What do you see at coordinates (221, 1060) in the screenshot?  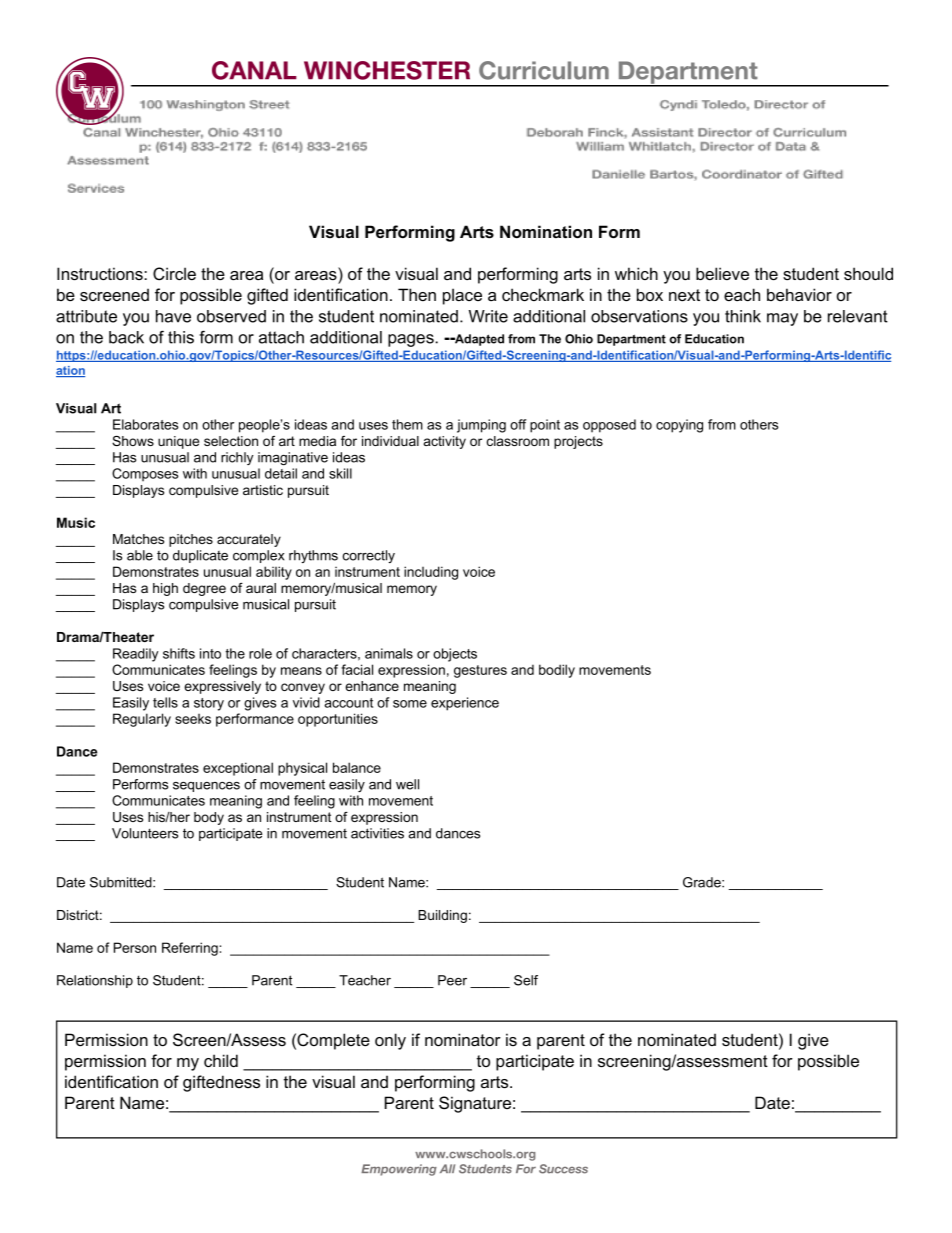 I see `child` at bounding box center [221, 1060].
